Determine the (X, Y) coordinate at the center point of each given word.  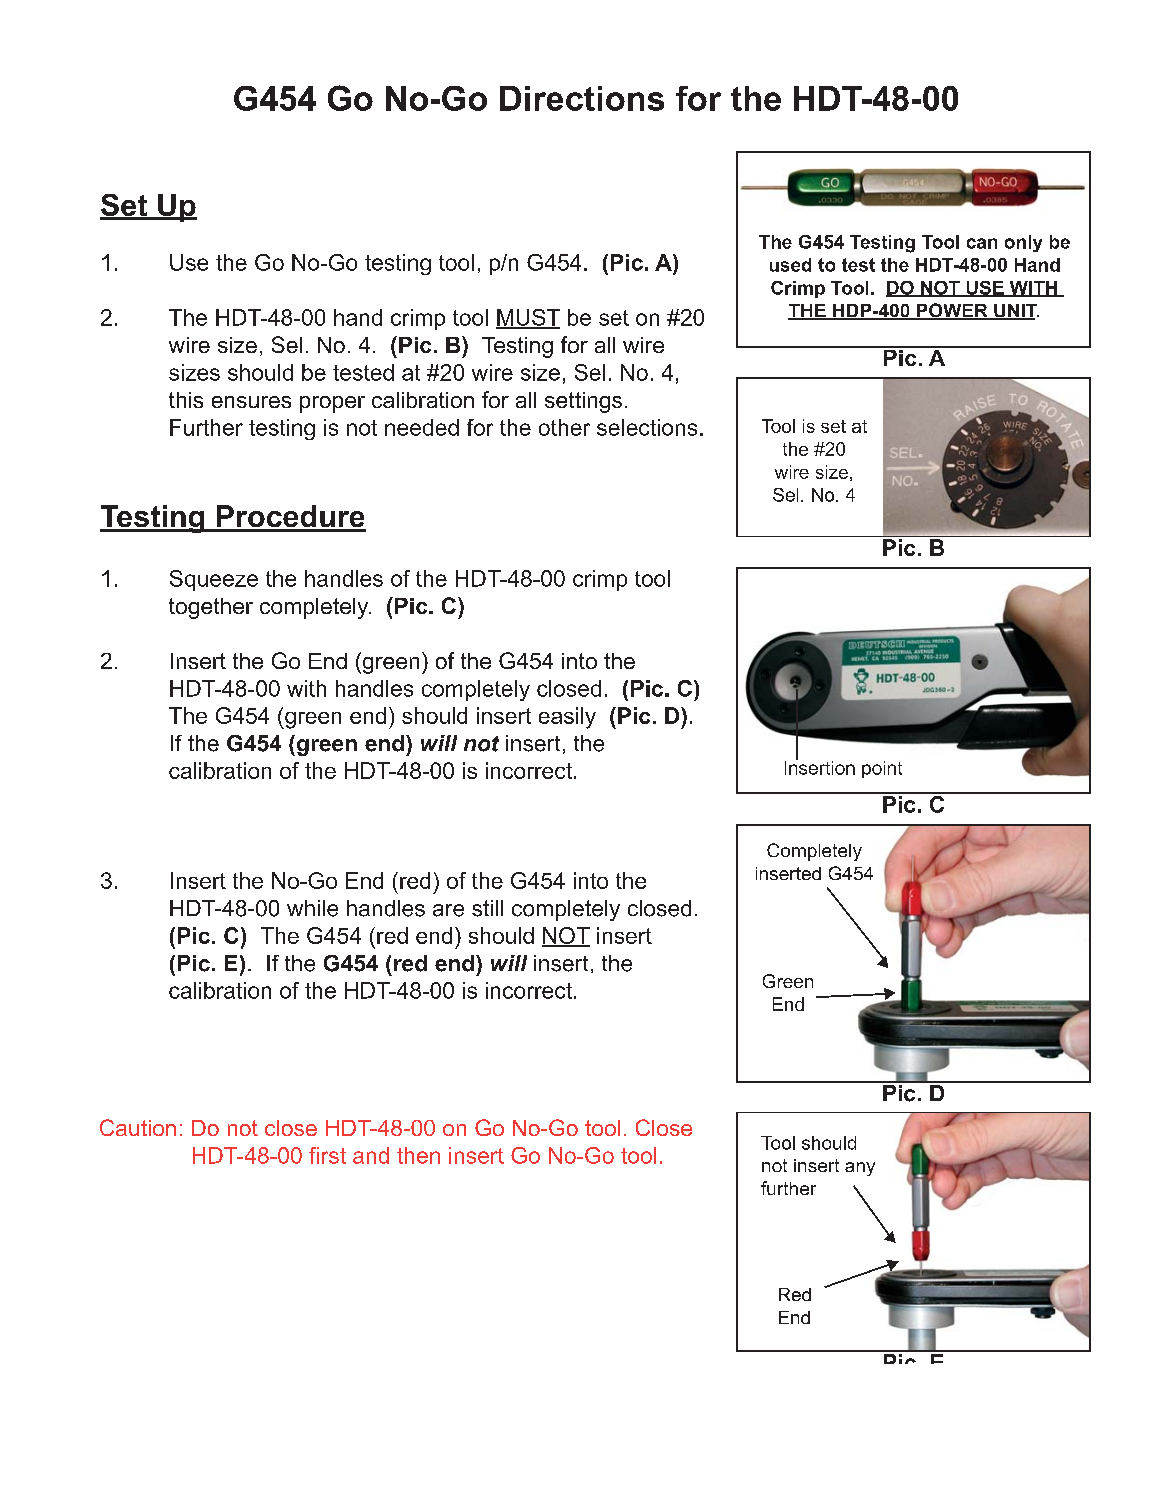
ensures (251, 402)
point (882, 769)
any (860, 1169)
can (982, 243)
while (312, 908)
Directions (582, 98)
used (790, 265)
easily (567, 718)
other (564, 427)
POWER (952, 311)
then (418, 1155)
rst (334, 1156)
